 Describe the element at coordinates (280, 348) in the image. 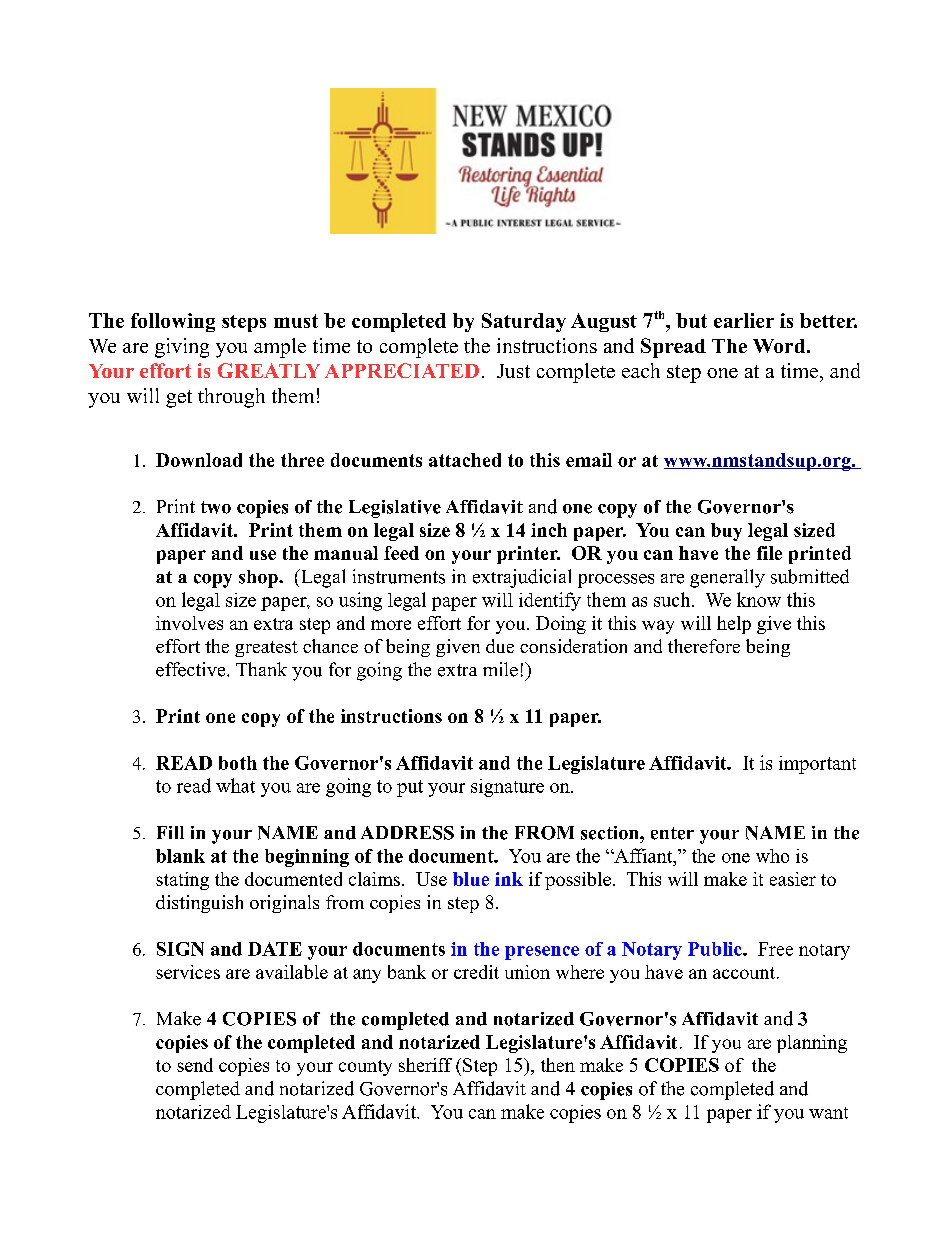

I see `ample` at that location.
